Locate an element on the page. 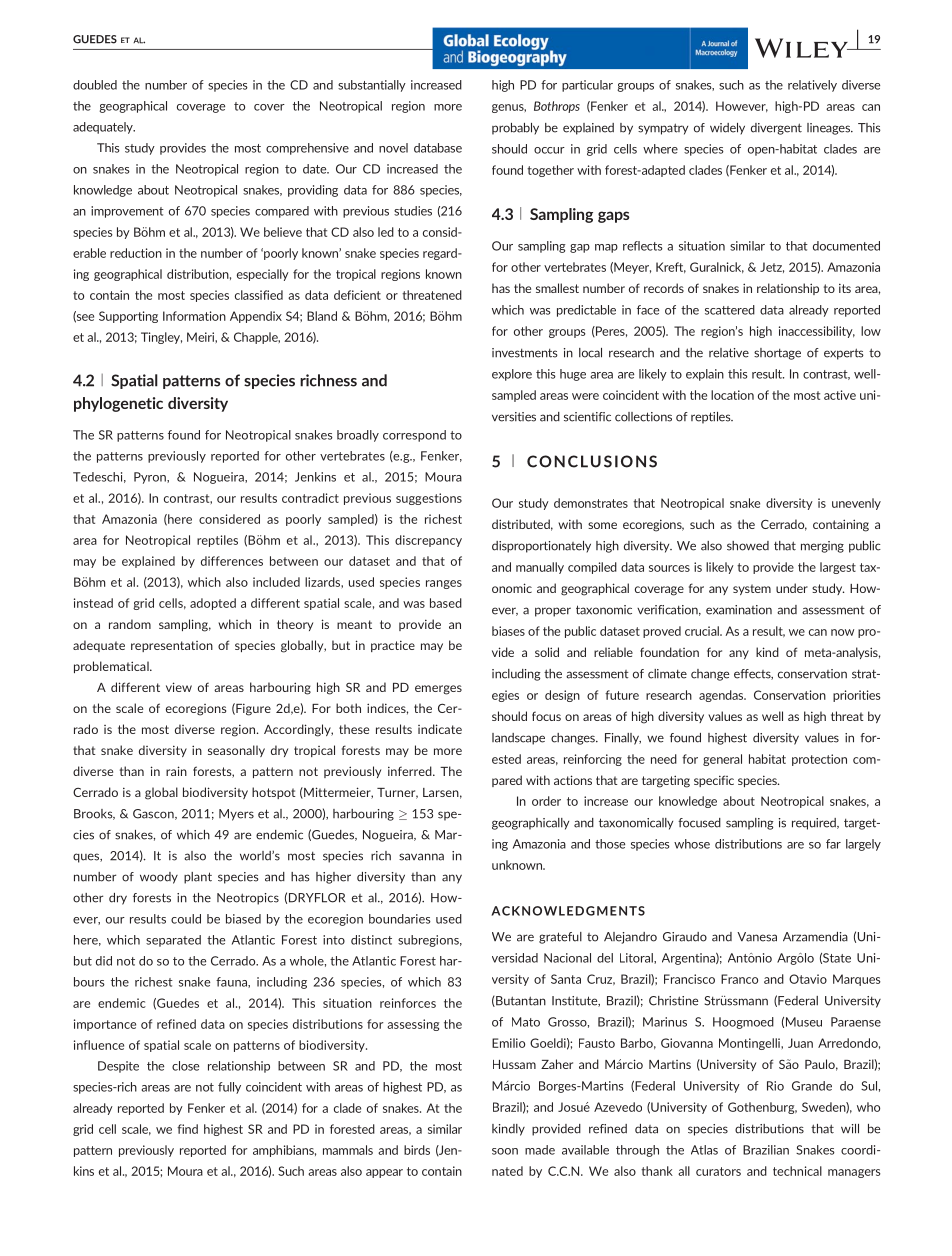 Image resolution: width=952 pixels, height=1256 pixels. technical is located at coordinates (797, 1171).
